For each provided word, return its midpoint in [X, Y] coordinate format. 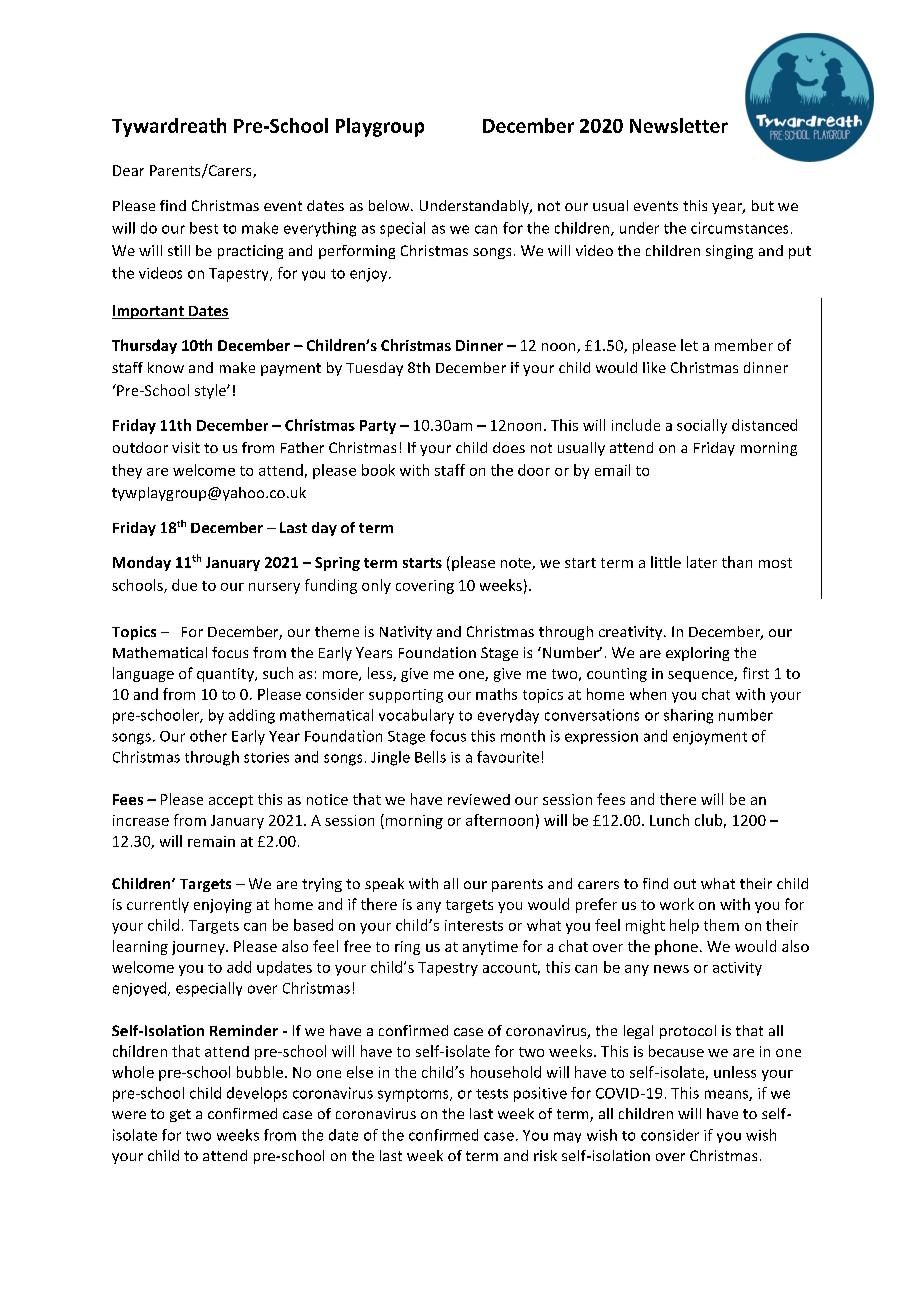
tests [492, 1094]
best [204, 228]
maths [496, 694]
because [676, 1051]
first [756, 673]
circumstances [739, 228]
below [390, 205]
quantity [226, 675]
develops [257, 1094]
